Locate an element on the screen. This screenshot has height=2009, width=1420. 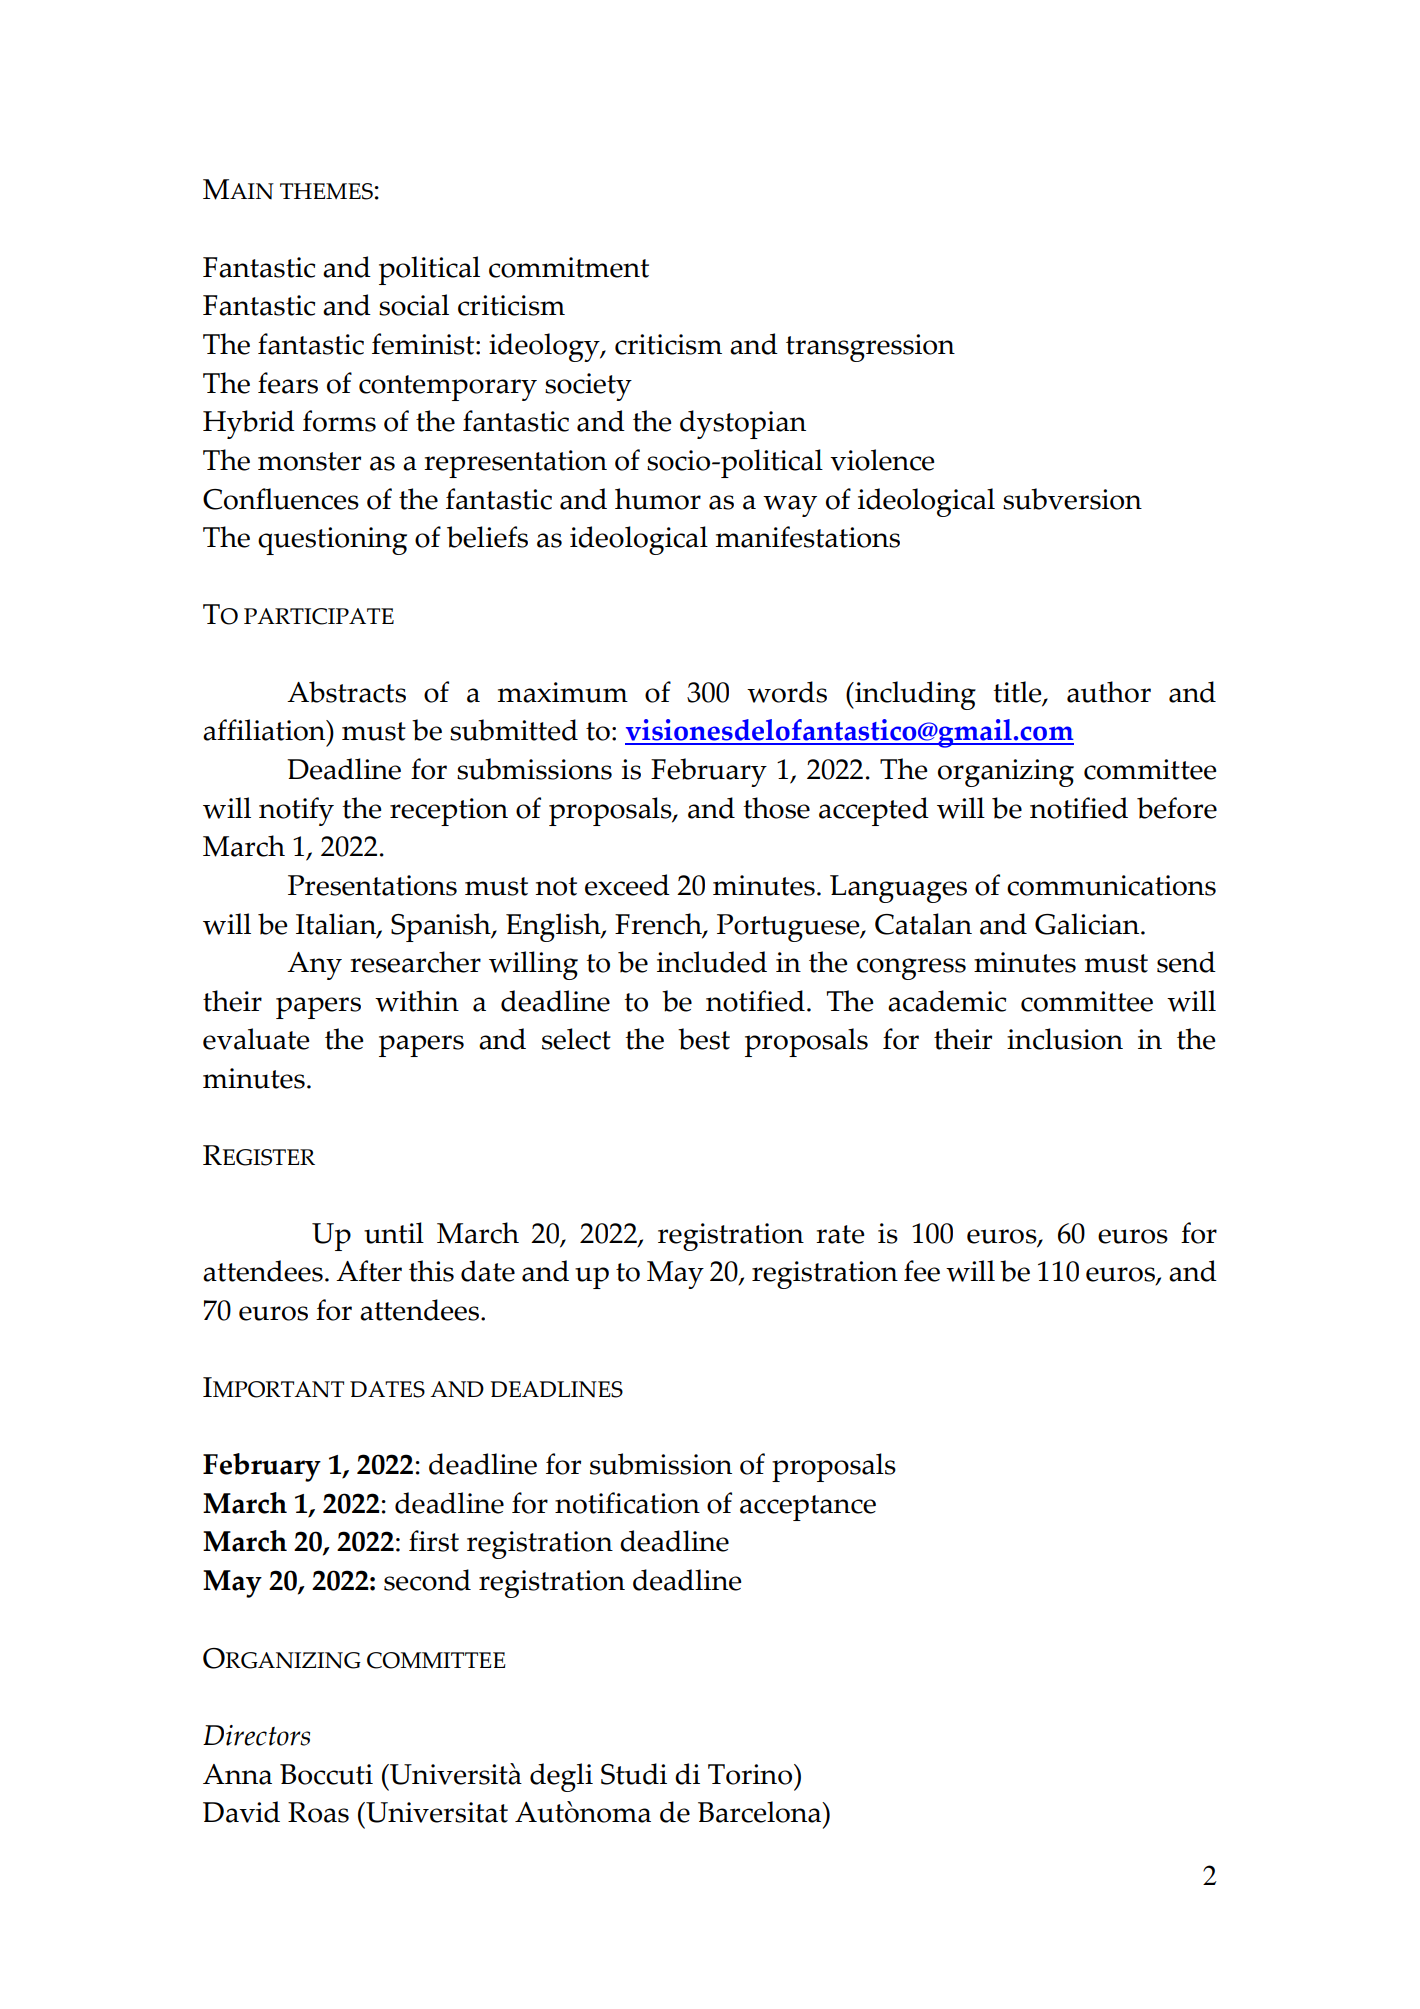
rate is located at coordinates (840, 1234).
